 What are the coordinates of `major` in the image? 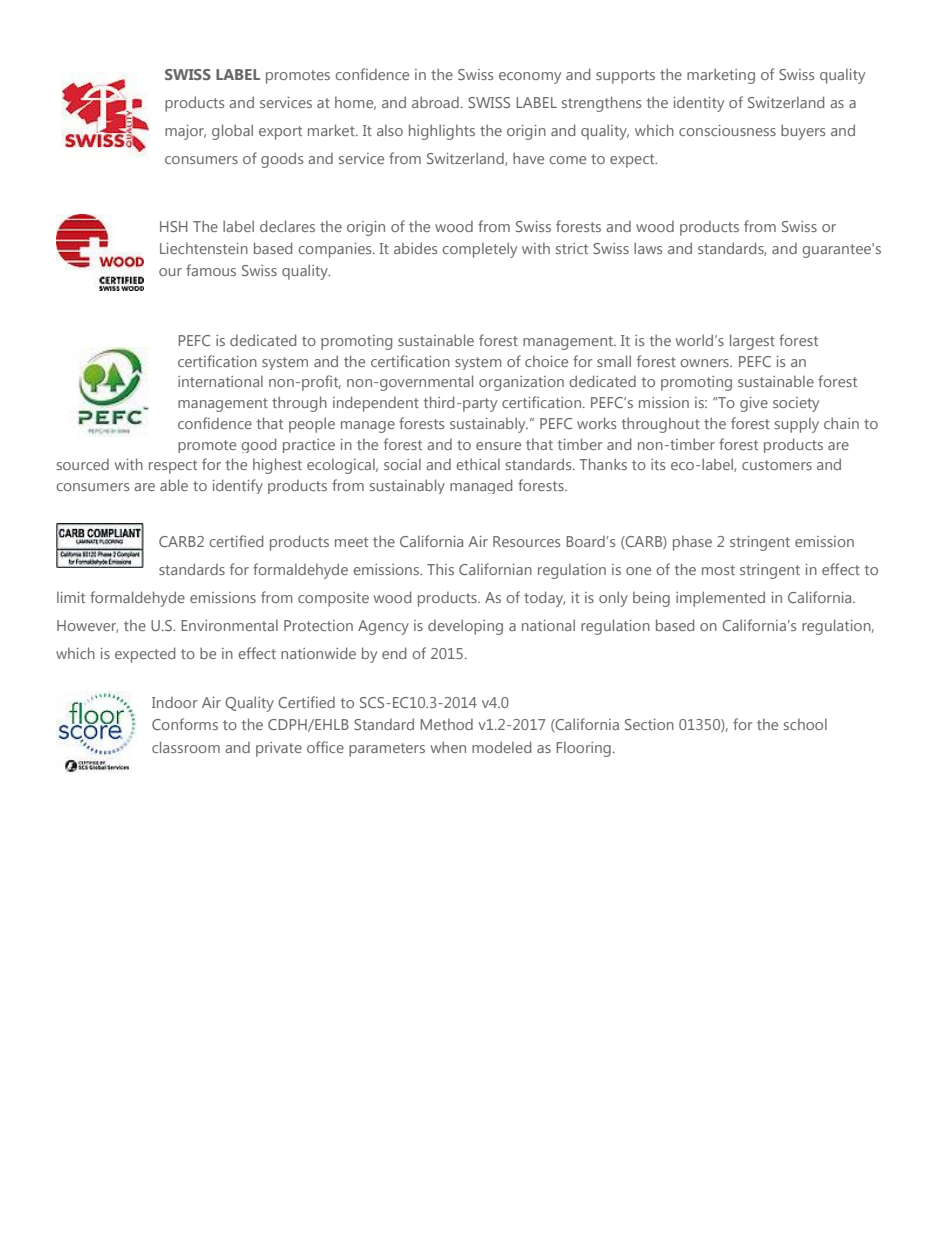 It's located at (185, 132).
